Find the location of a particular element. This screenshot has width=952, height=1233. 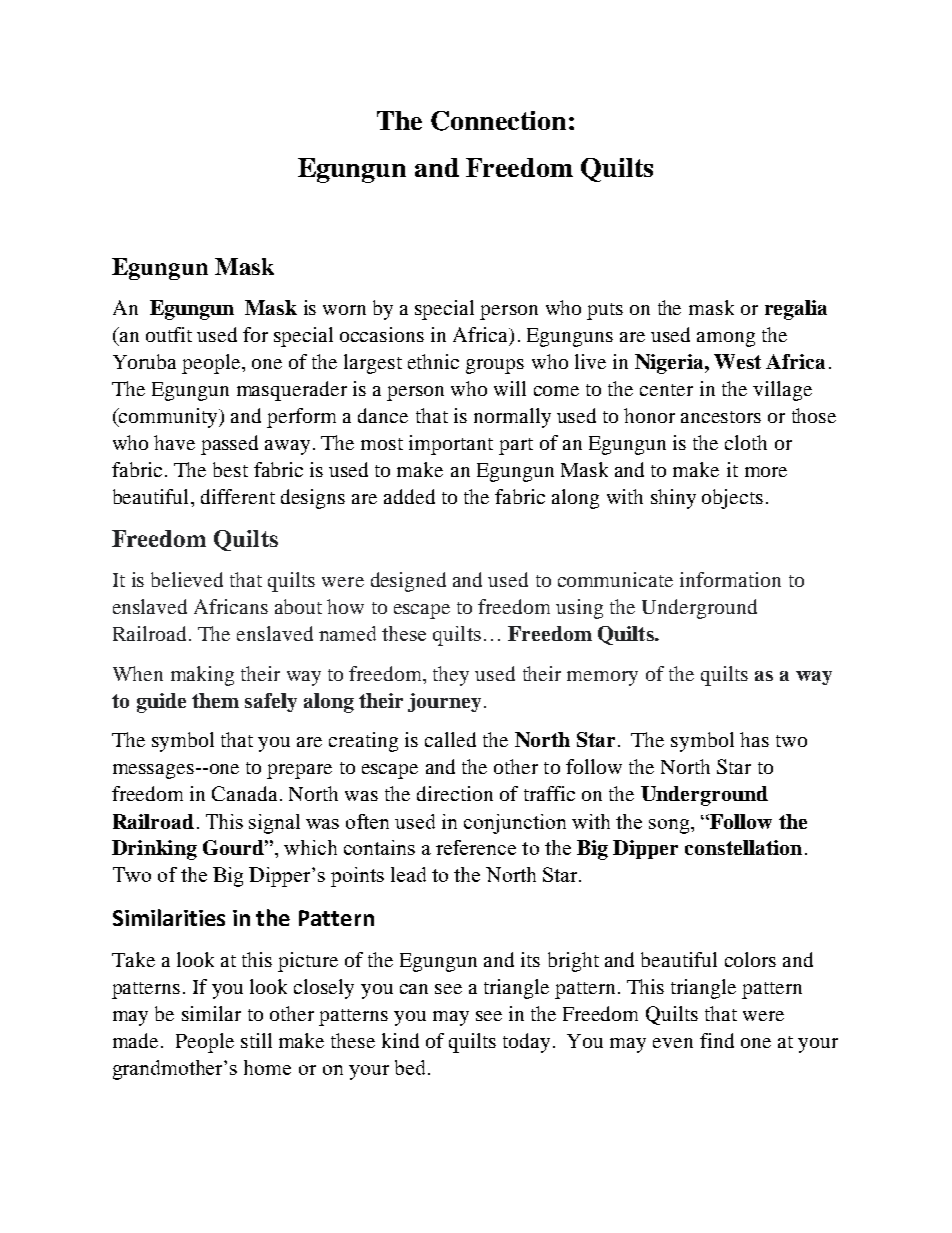

designed is located at coordinates (408, 582).
